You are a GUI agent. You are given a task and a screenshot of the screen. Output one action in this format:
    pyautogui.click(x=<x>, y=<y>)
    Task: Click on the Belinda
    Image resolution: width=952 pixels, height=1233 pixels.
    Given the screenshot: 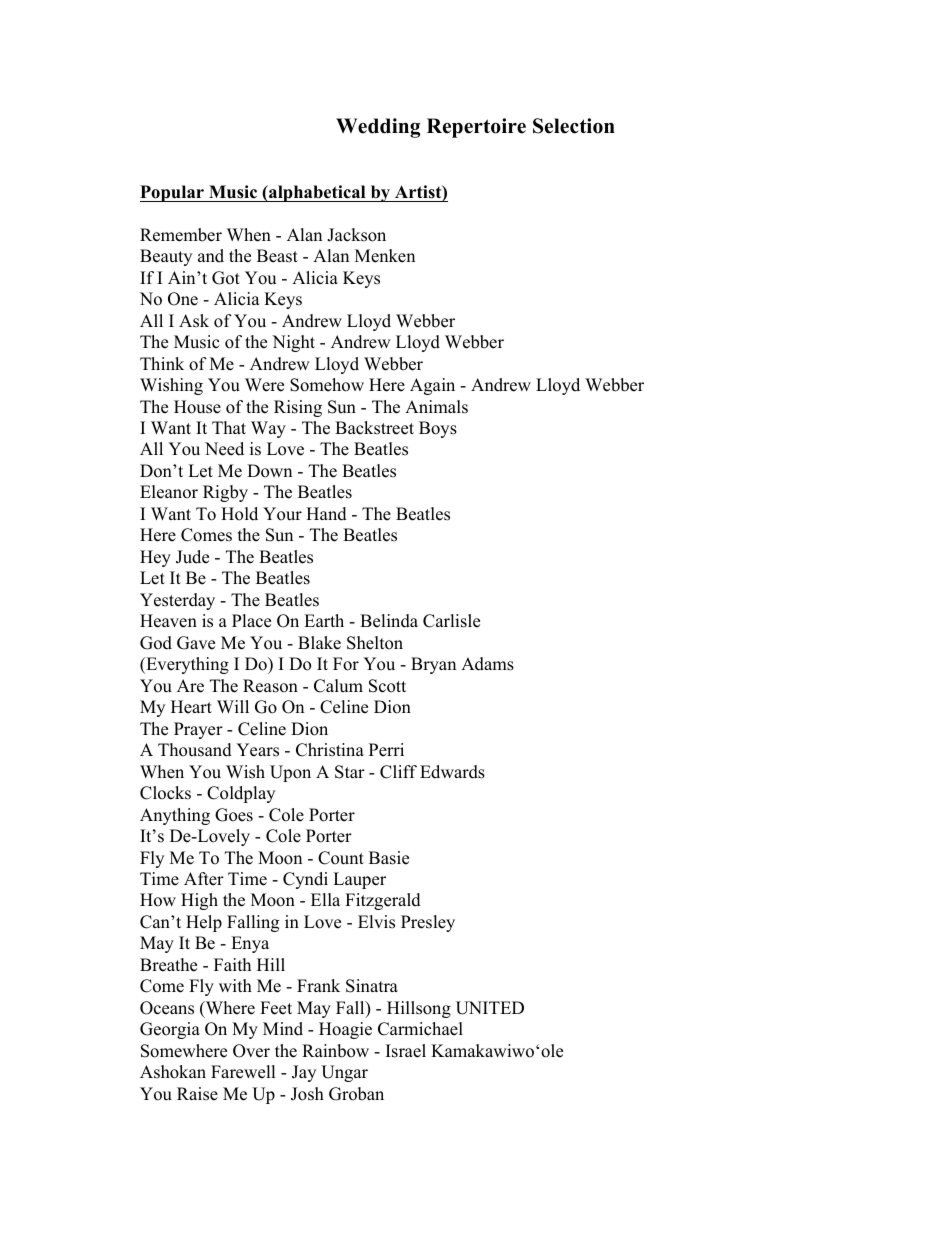 What is the action you would take?
    pyautogui.click(x=389, y=621)
